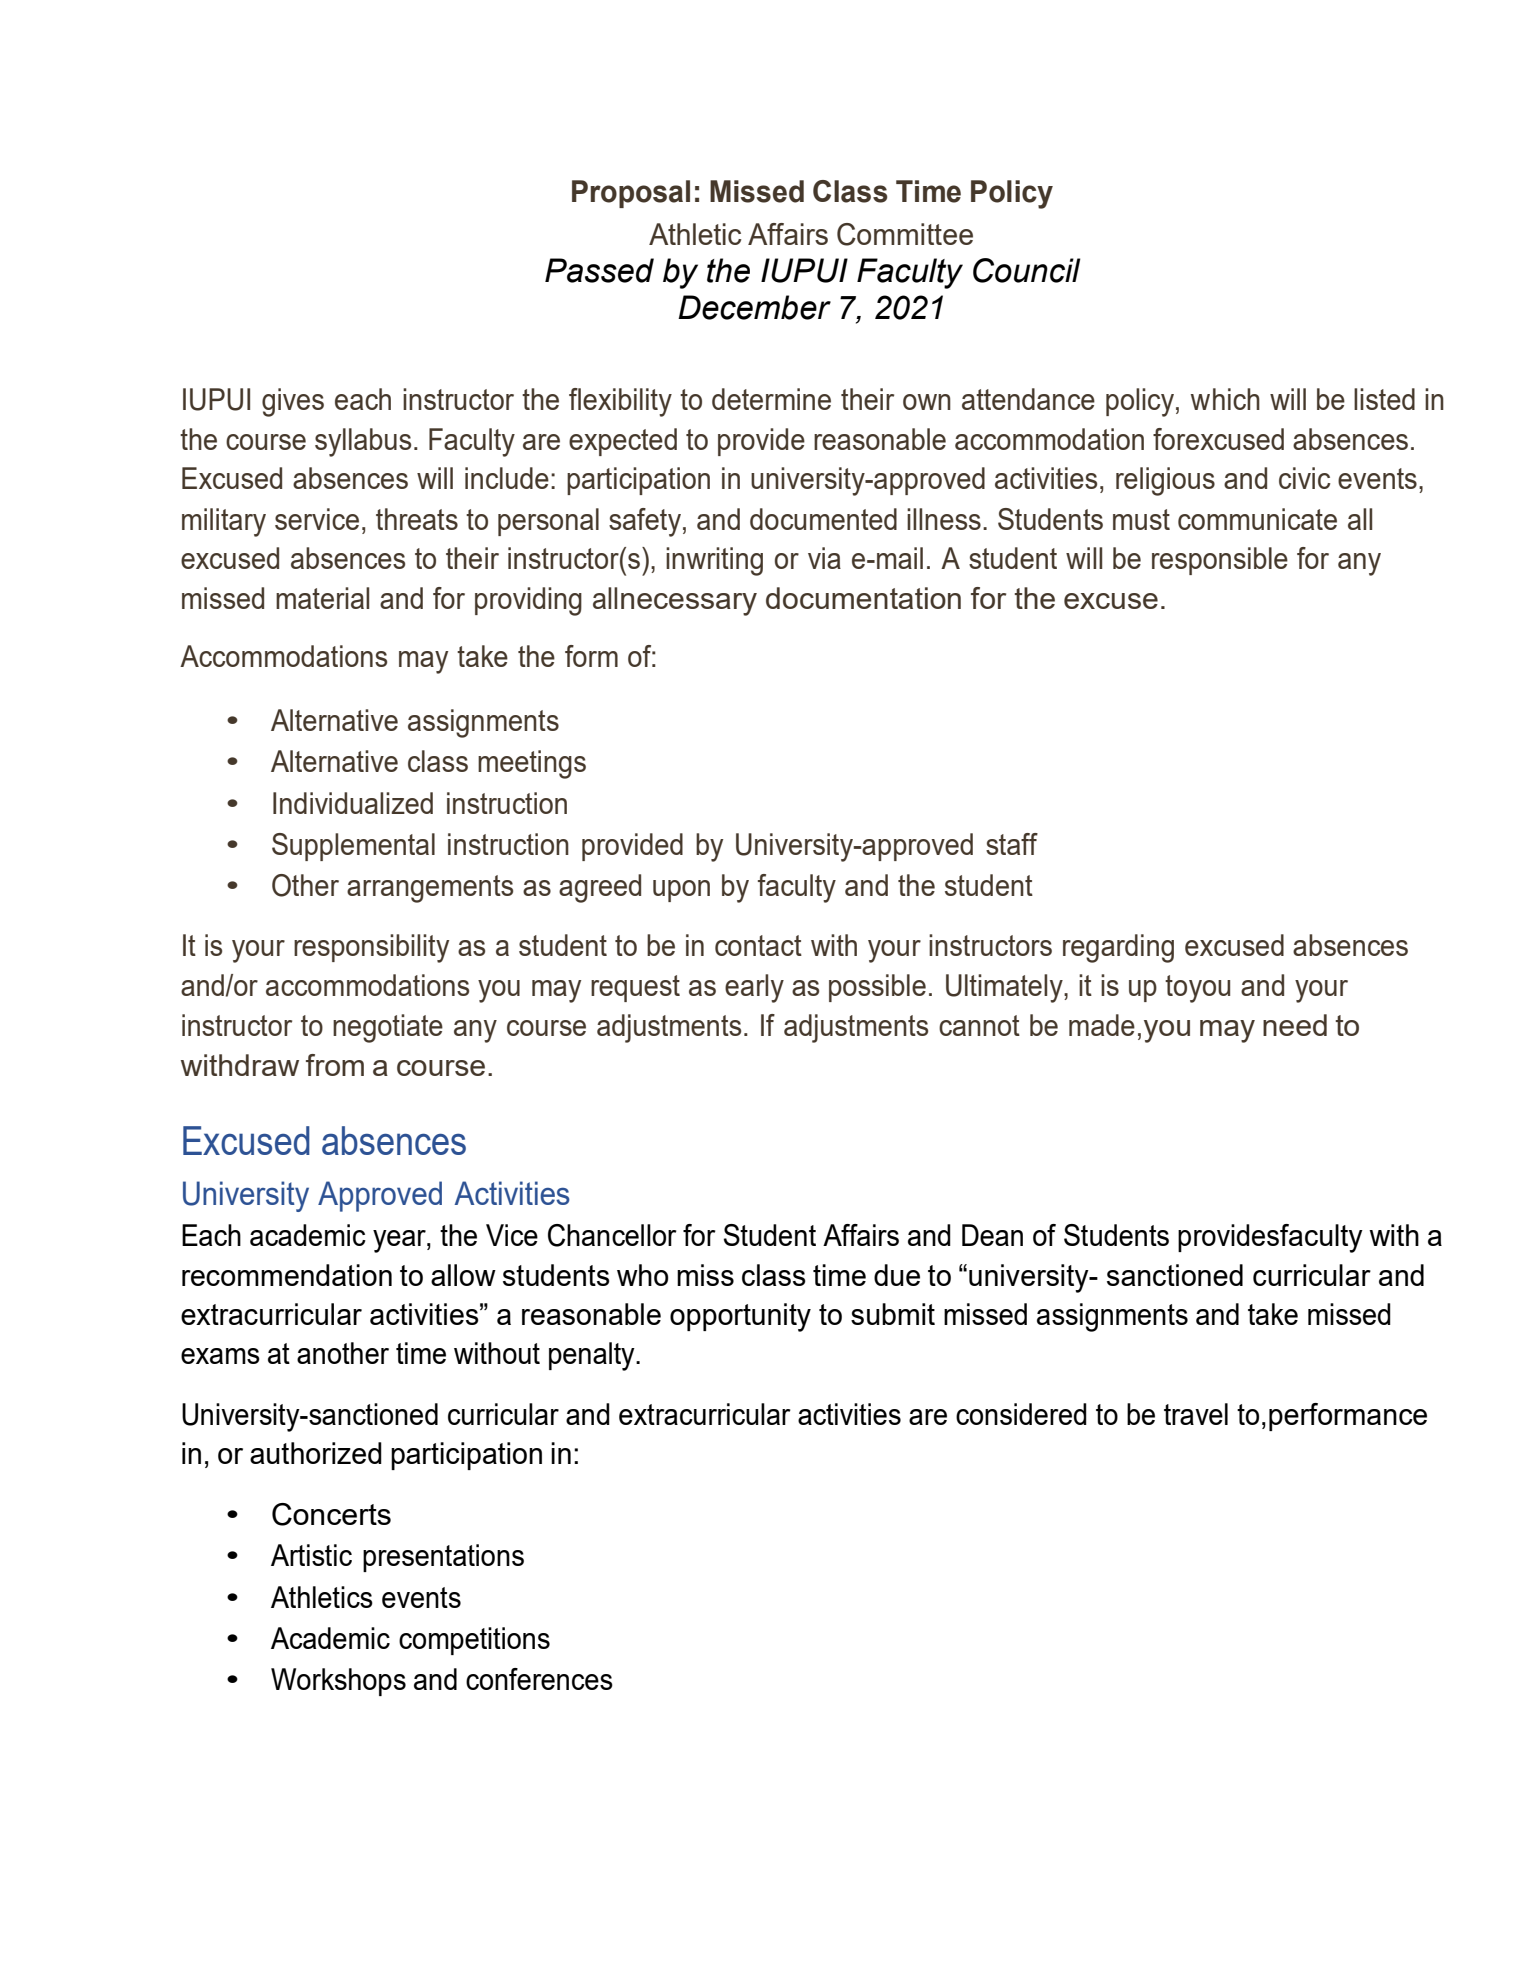 The image size is (1536, 1988). What do you see at coordinates (338, 1682) in the image?
I see `Workshops` at bounding box center [338, 1682].
